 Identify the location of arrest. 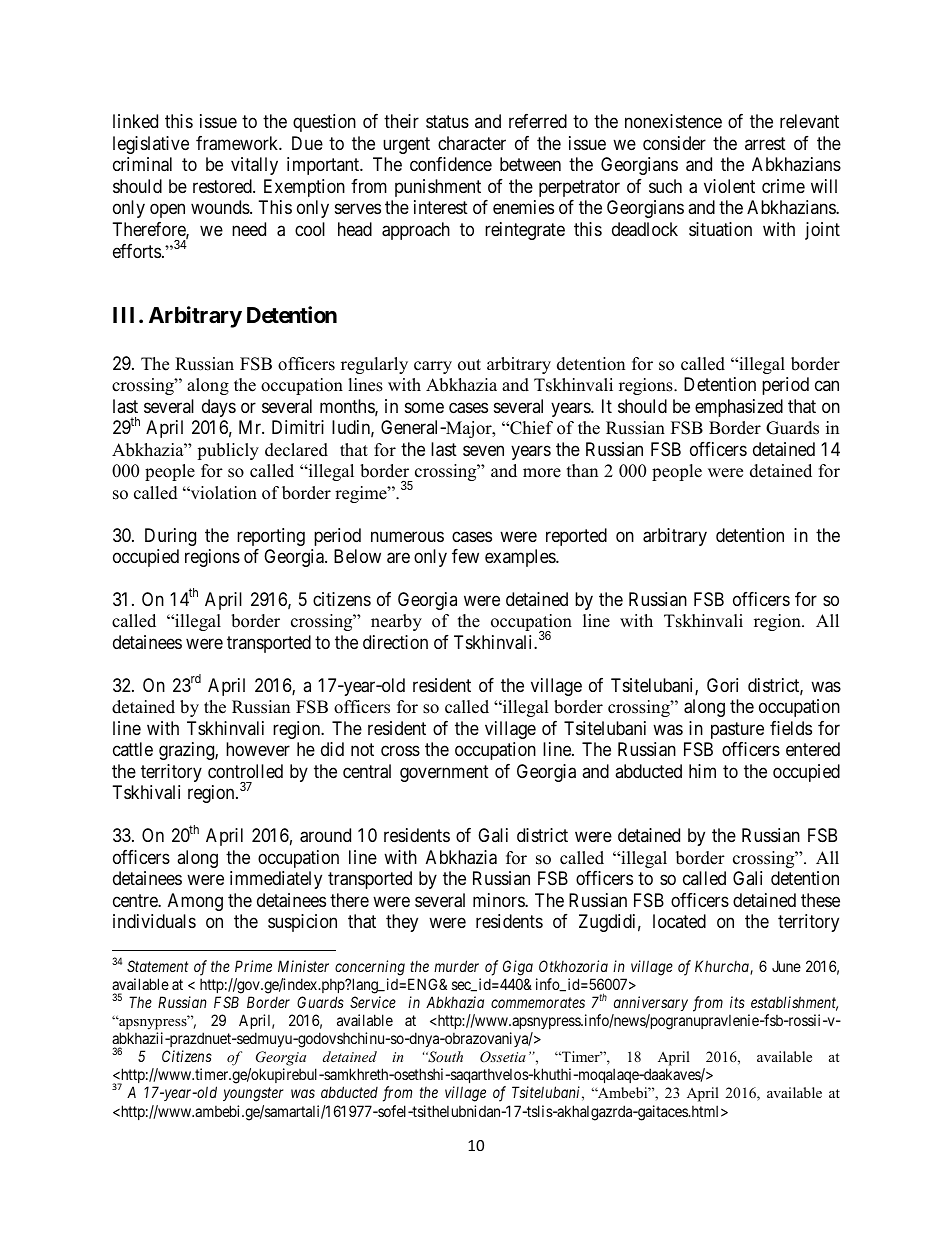
(765, 143).
